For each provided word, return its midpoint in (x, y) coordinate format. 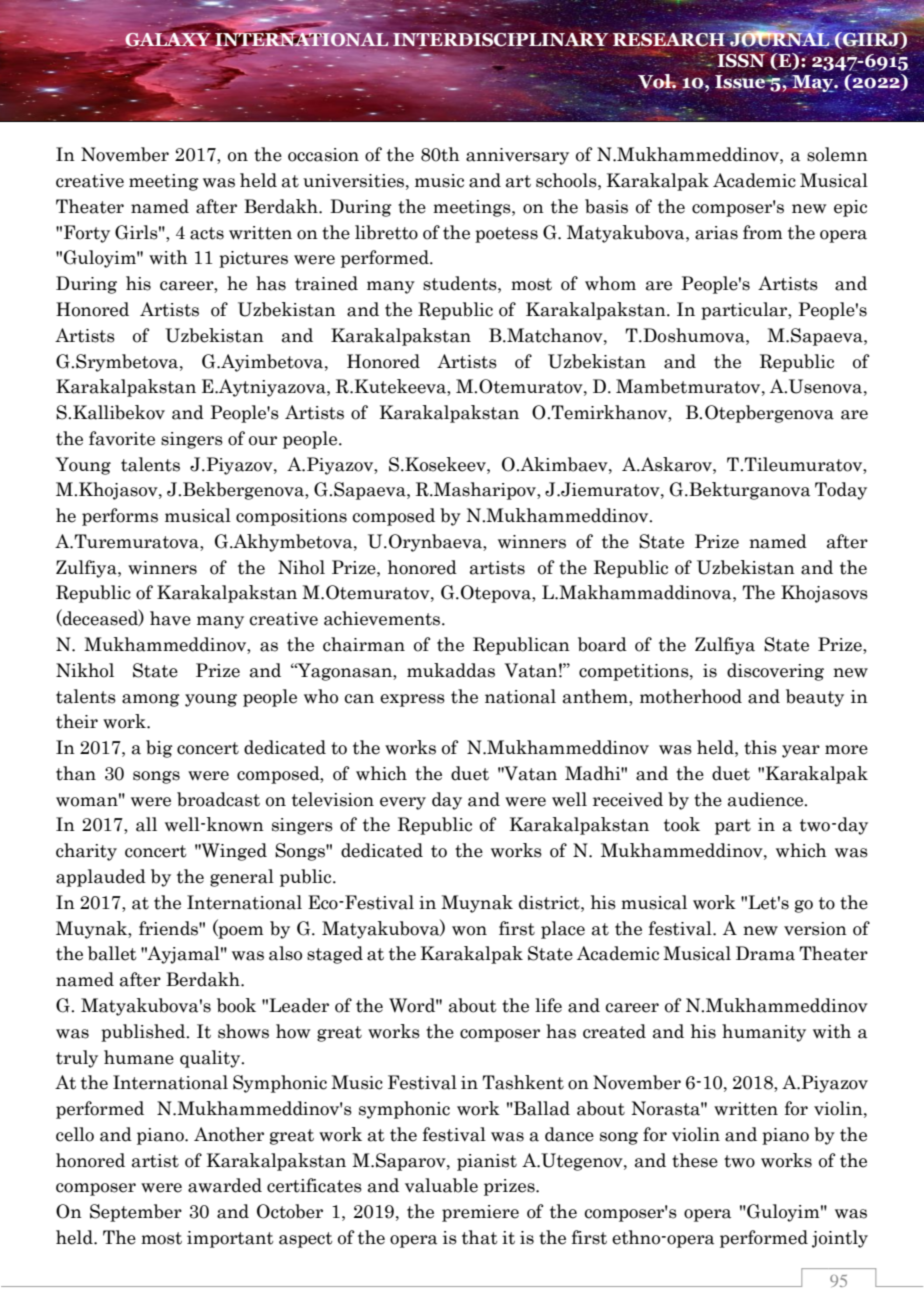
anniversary (517, 156)
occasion (323, 155)
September (136, 1213)
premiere (480, 1213)
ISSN (742, 59)
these (695, 1160)
